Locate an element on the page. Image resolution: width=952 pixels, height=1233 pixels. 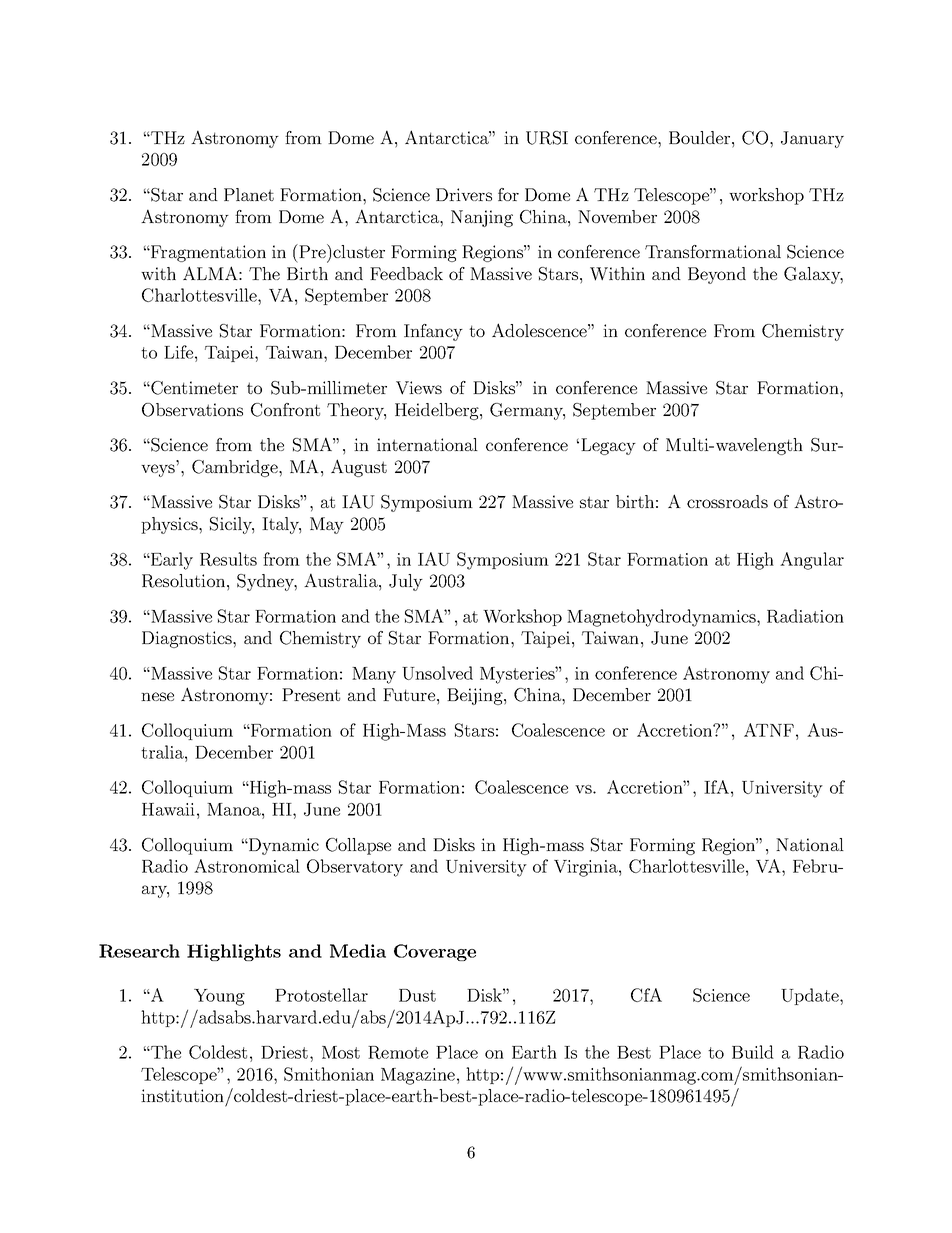
Beijing is located at coordinates (476, 696).
